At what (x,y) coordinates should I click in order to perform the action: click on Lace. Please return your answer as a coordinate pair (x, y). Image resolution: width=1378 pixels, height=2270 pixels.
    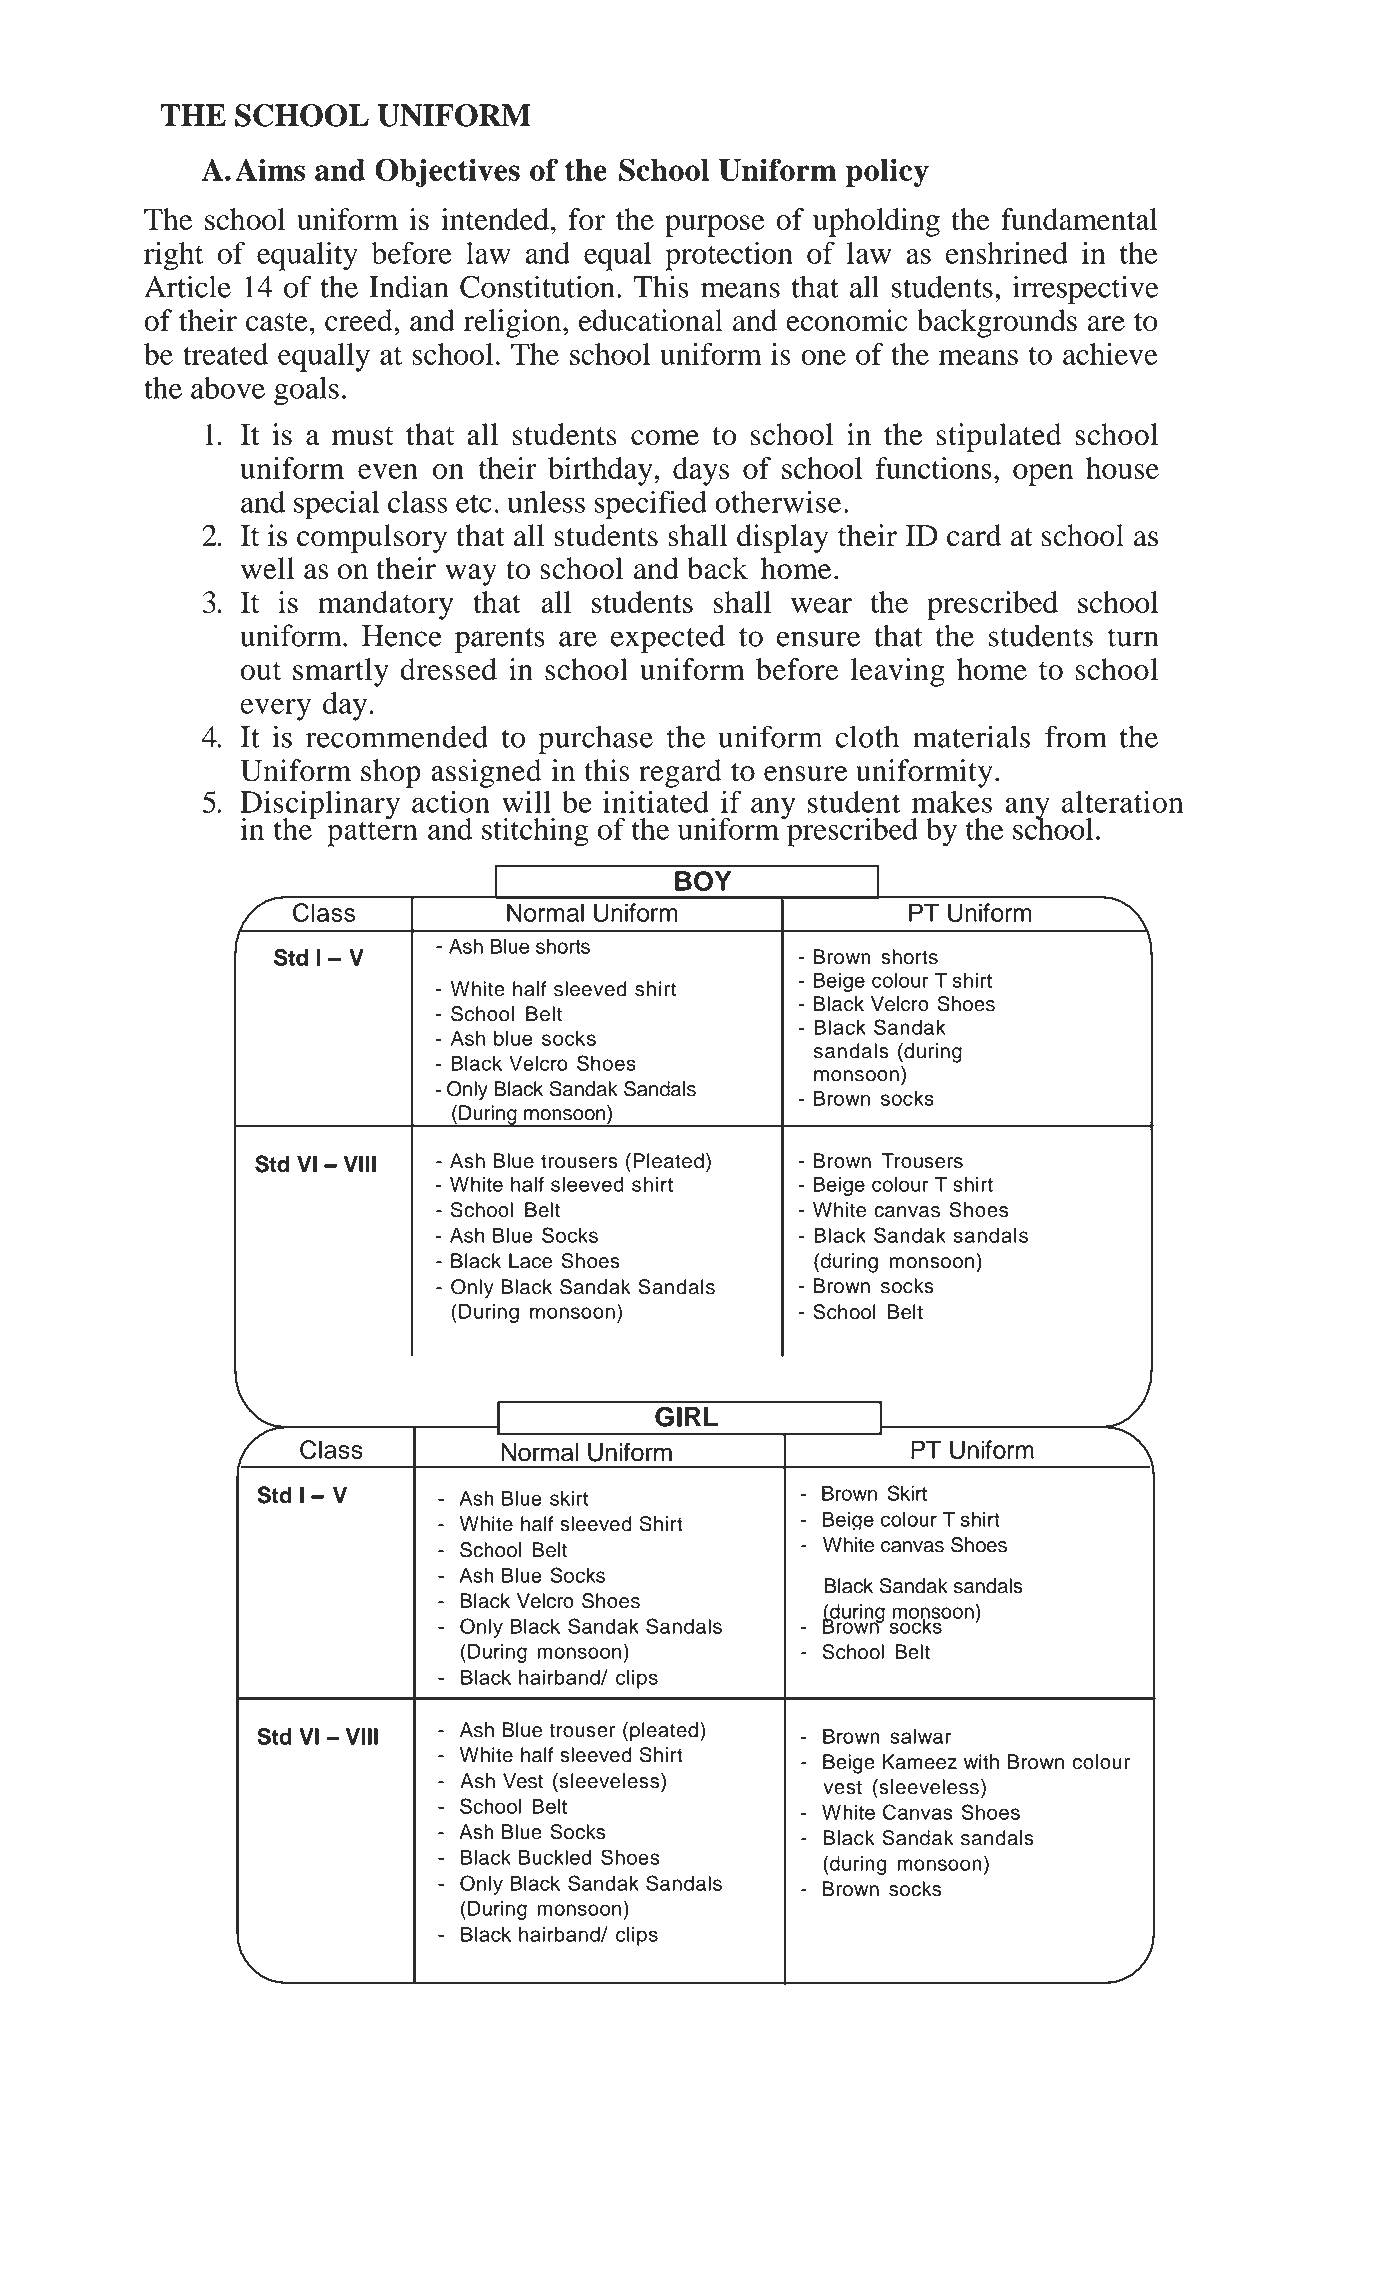
    Looking at the image, I should click on (530, 1261).
